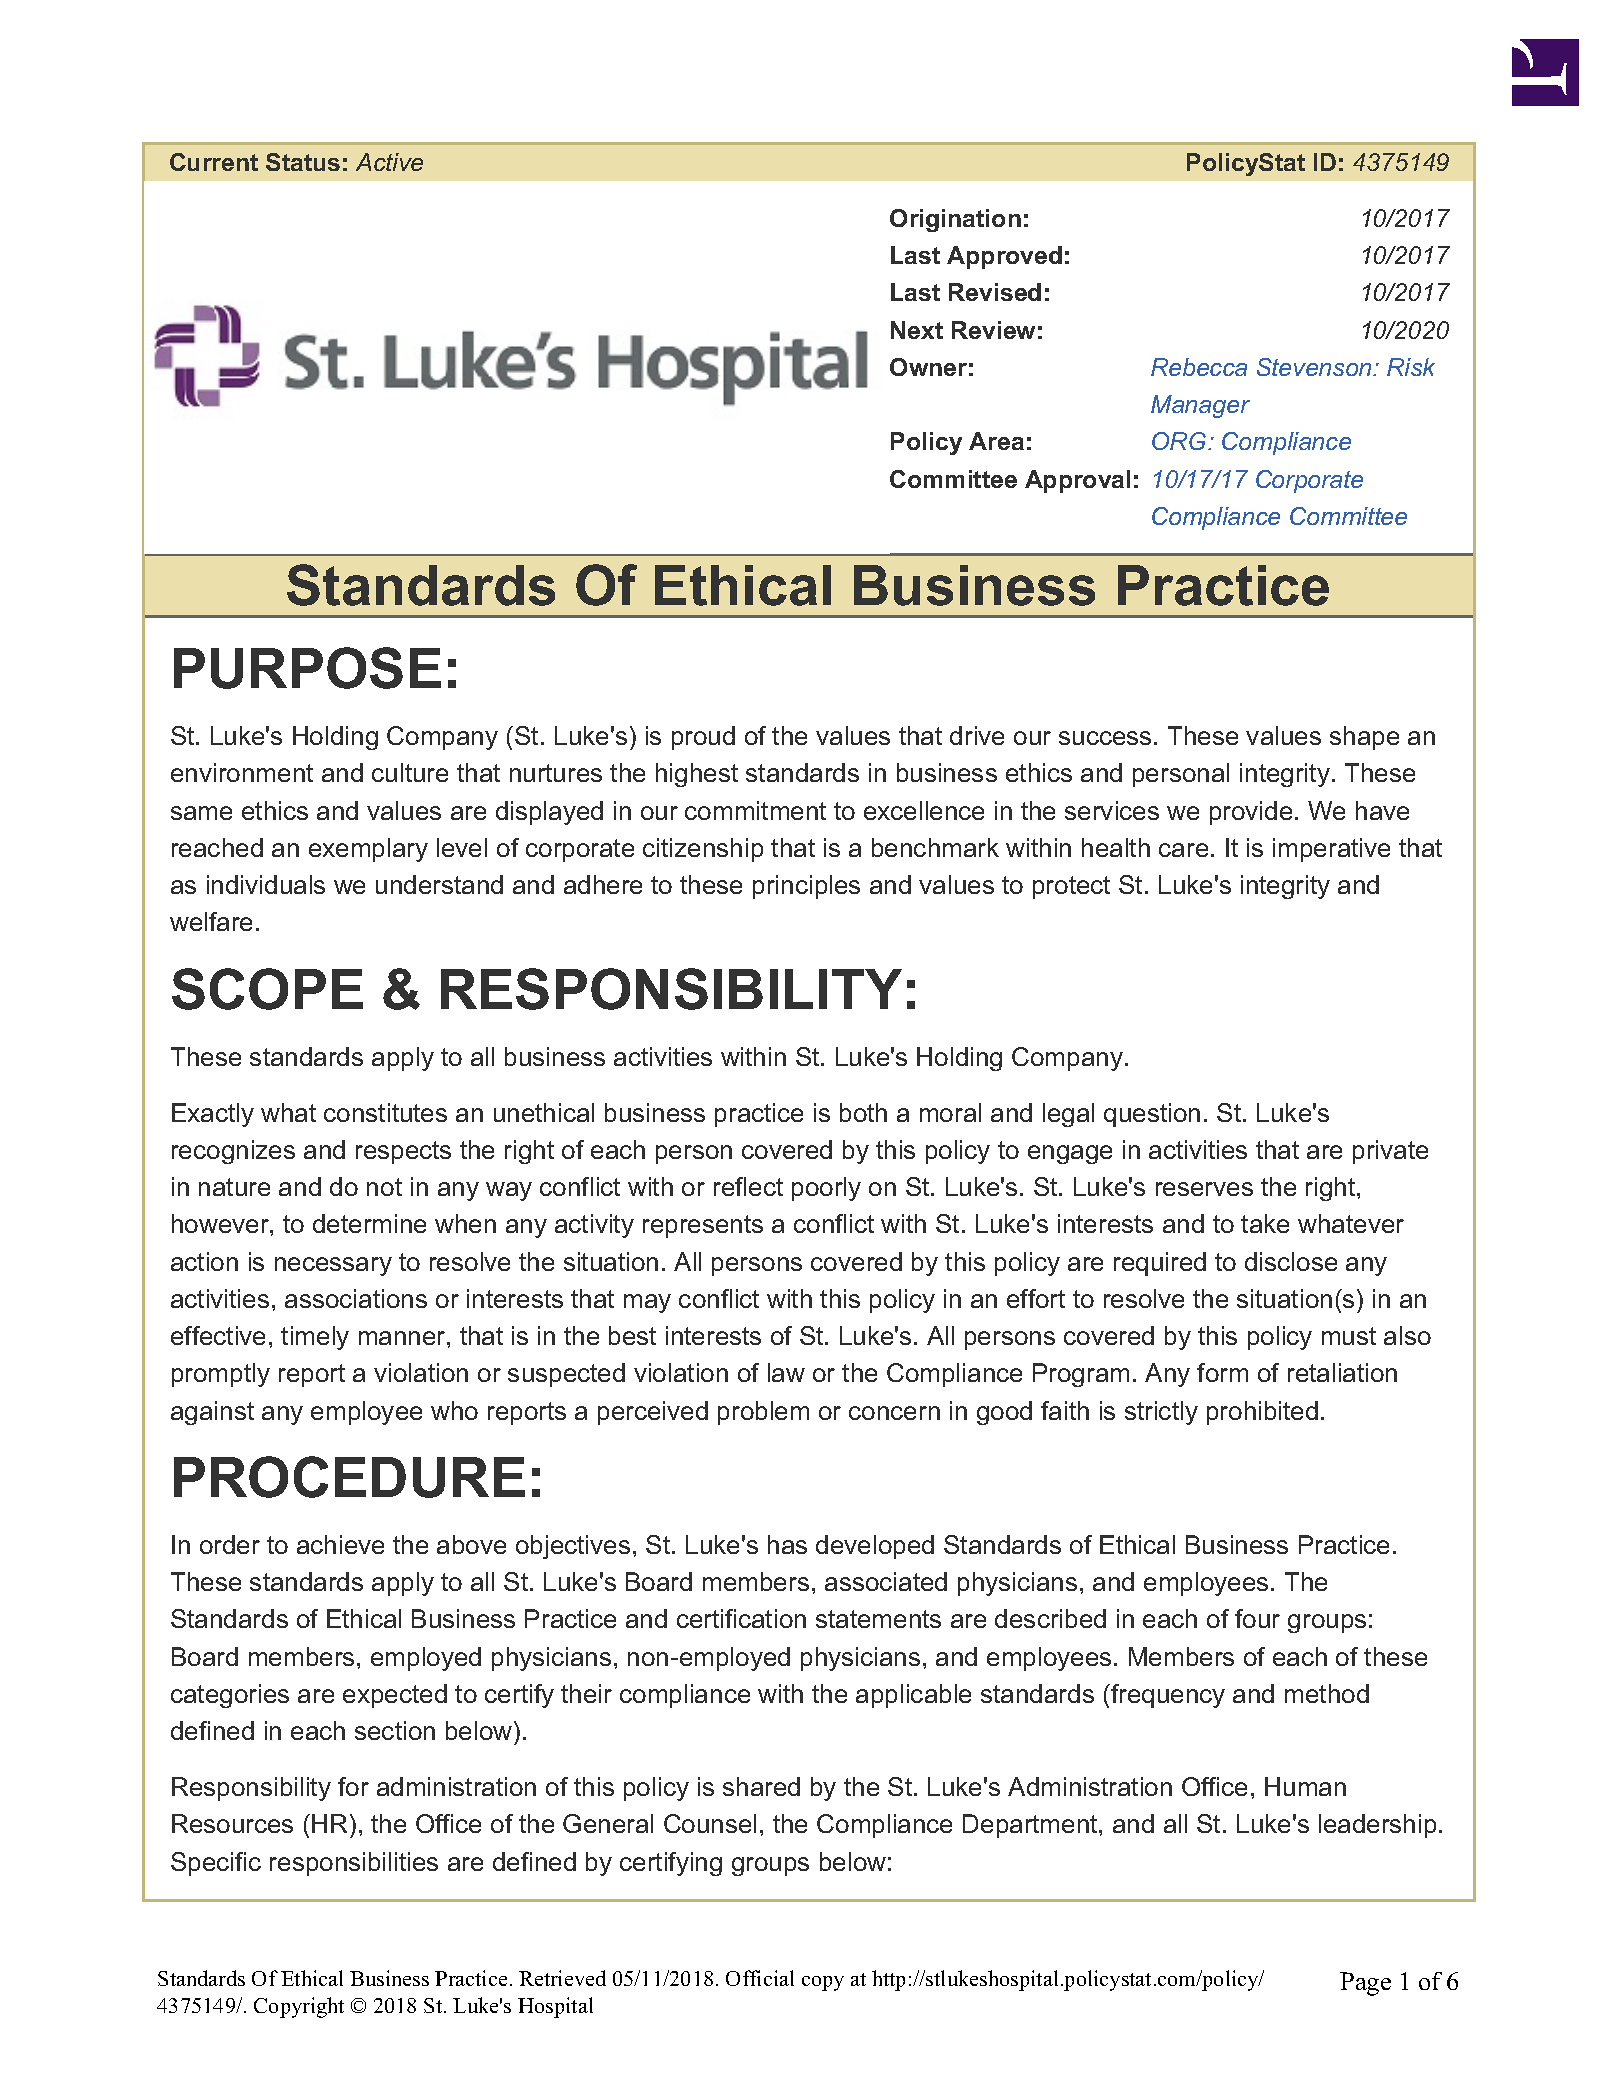 This screenshot has width=1618, height=2093. What do you see at coordinates (385, 1112) in the screenshot?
I see `constitutes` at bounding box center [385, 1112].
